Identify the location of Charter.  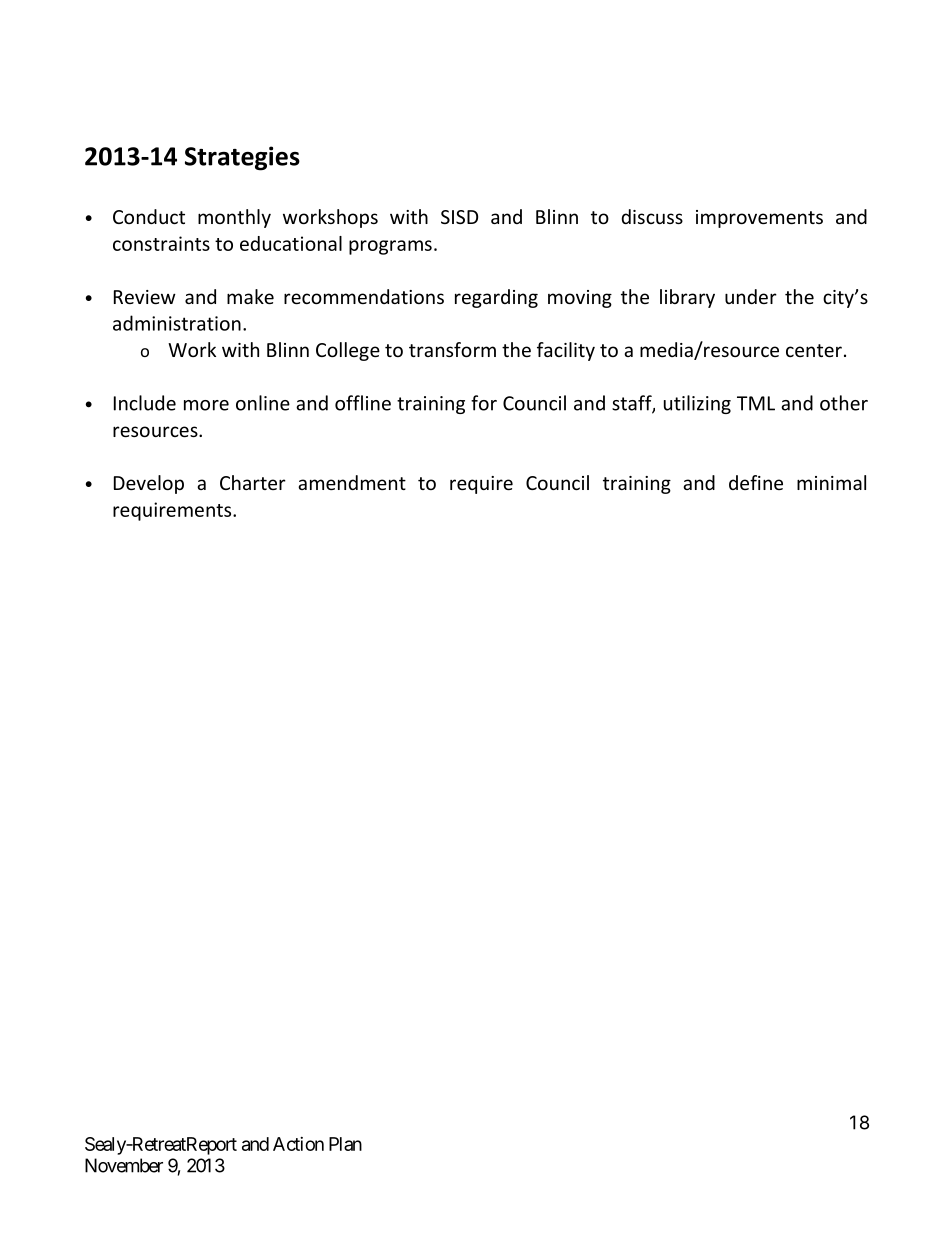
(253, 482).
